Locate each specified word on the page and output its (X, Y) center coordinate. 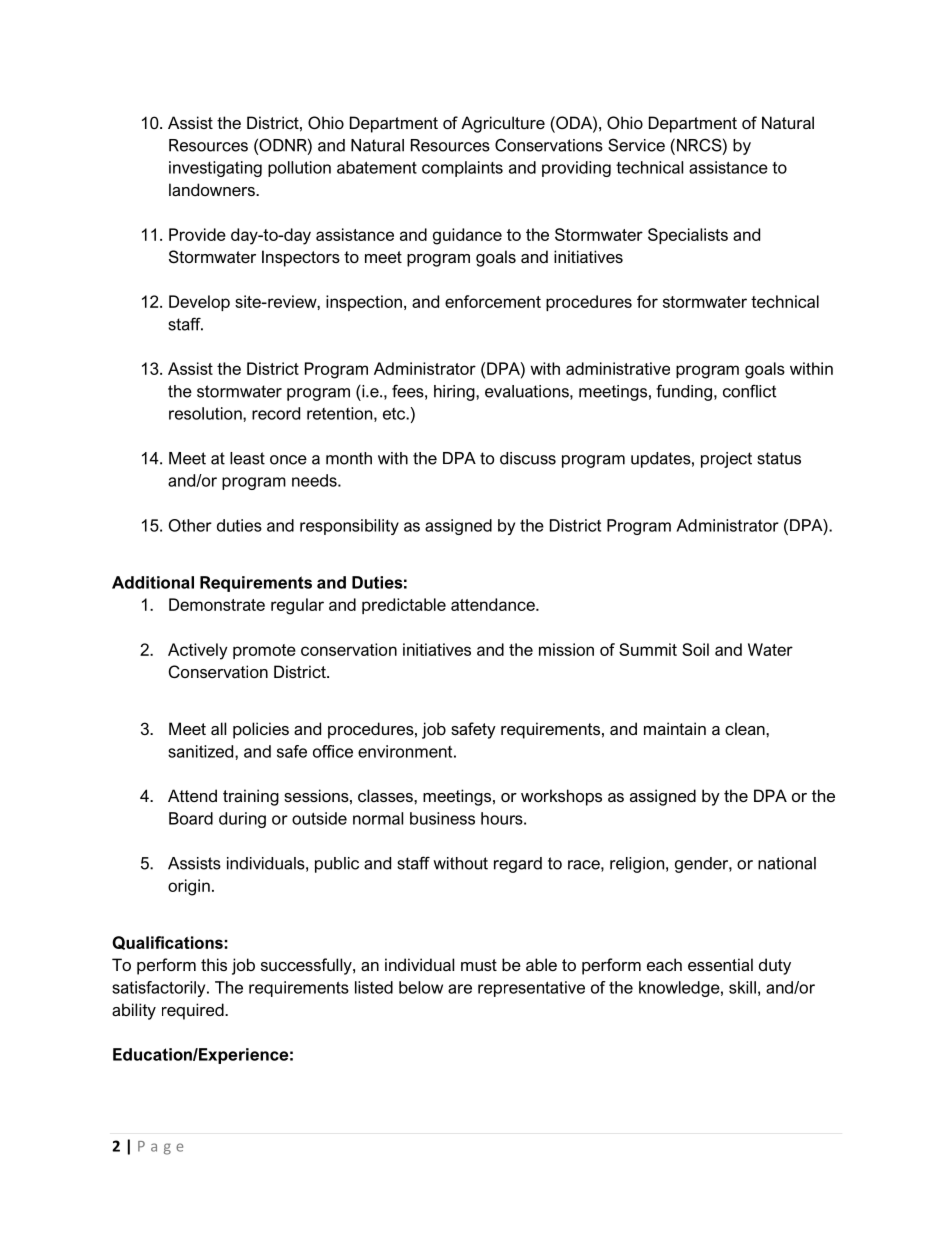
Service (636, 145)
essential (720, 964)
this (214, 964)
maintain (675, 728)
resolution (206, 413)
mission (566, 649)
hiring (455, 393)
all (218, 728)
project (726, 460)
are (460, 989)
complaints (462, 169)
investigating (215, 169)
